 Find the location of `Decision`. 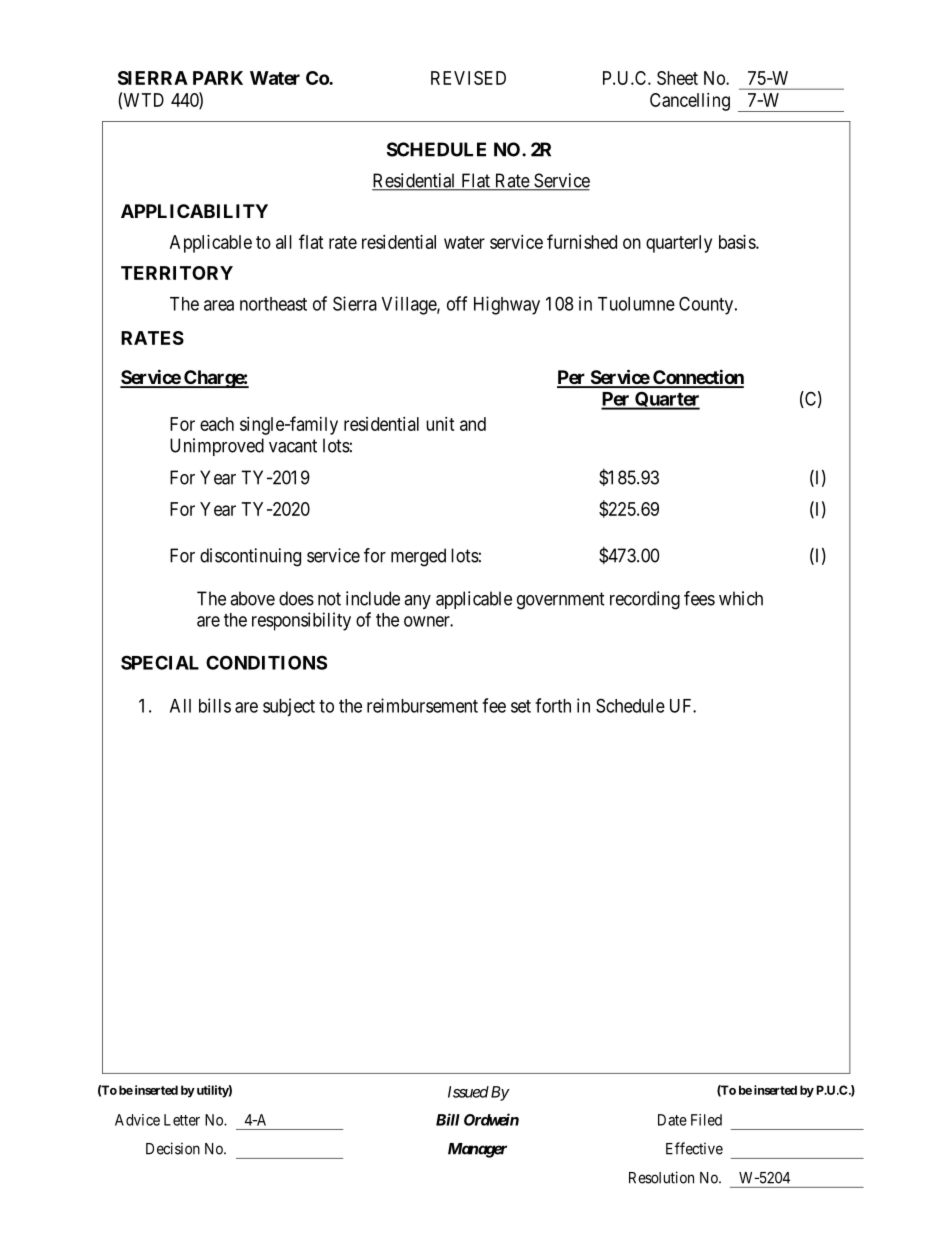

Decision is located at coordinates (173, 1148).
